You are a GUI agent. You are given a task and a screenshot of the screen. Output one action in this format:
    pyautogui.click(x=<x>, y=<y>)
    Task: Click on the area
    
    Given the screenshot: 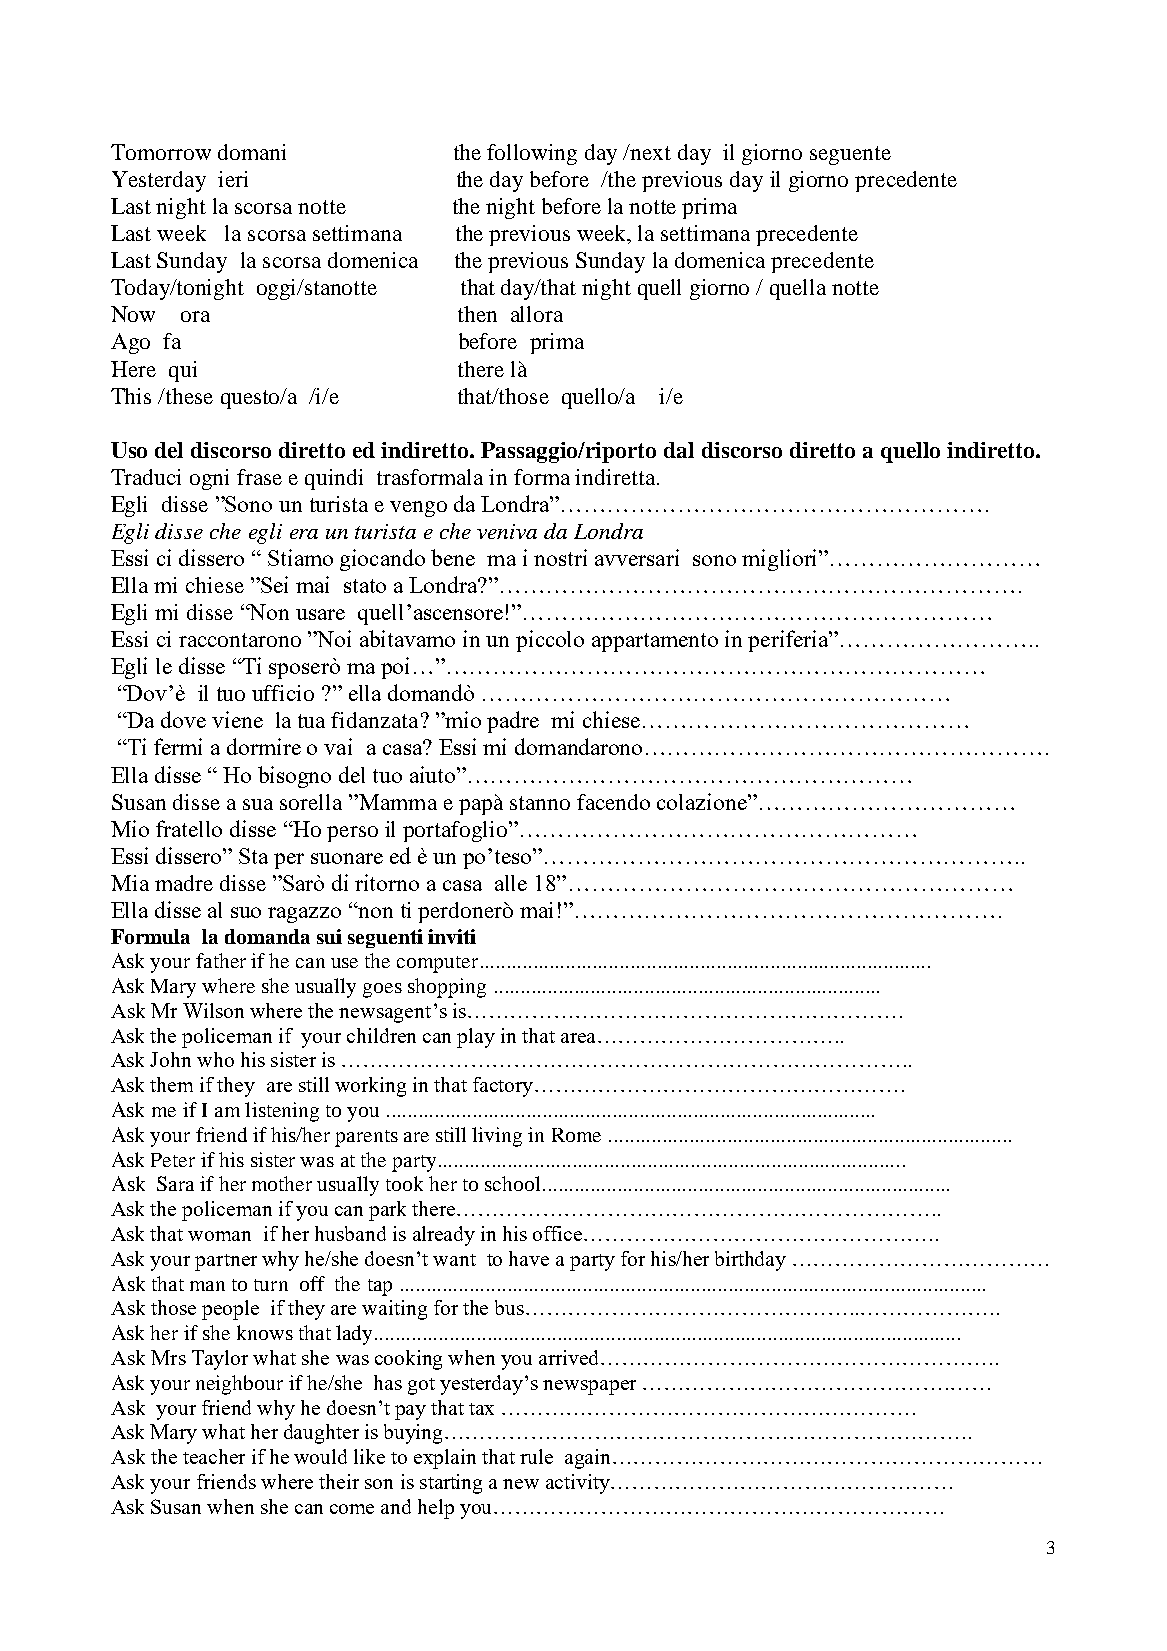 What is the action you would take?
    pyautogui.click(x=580, y=1038)
